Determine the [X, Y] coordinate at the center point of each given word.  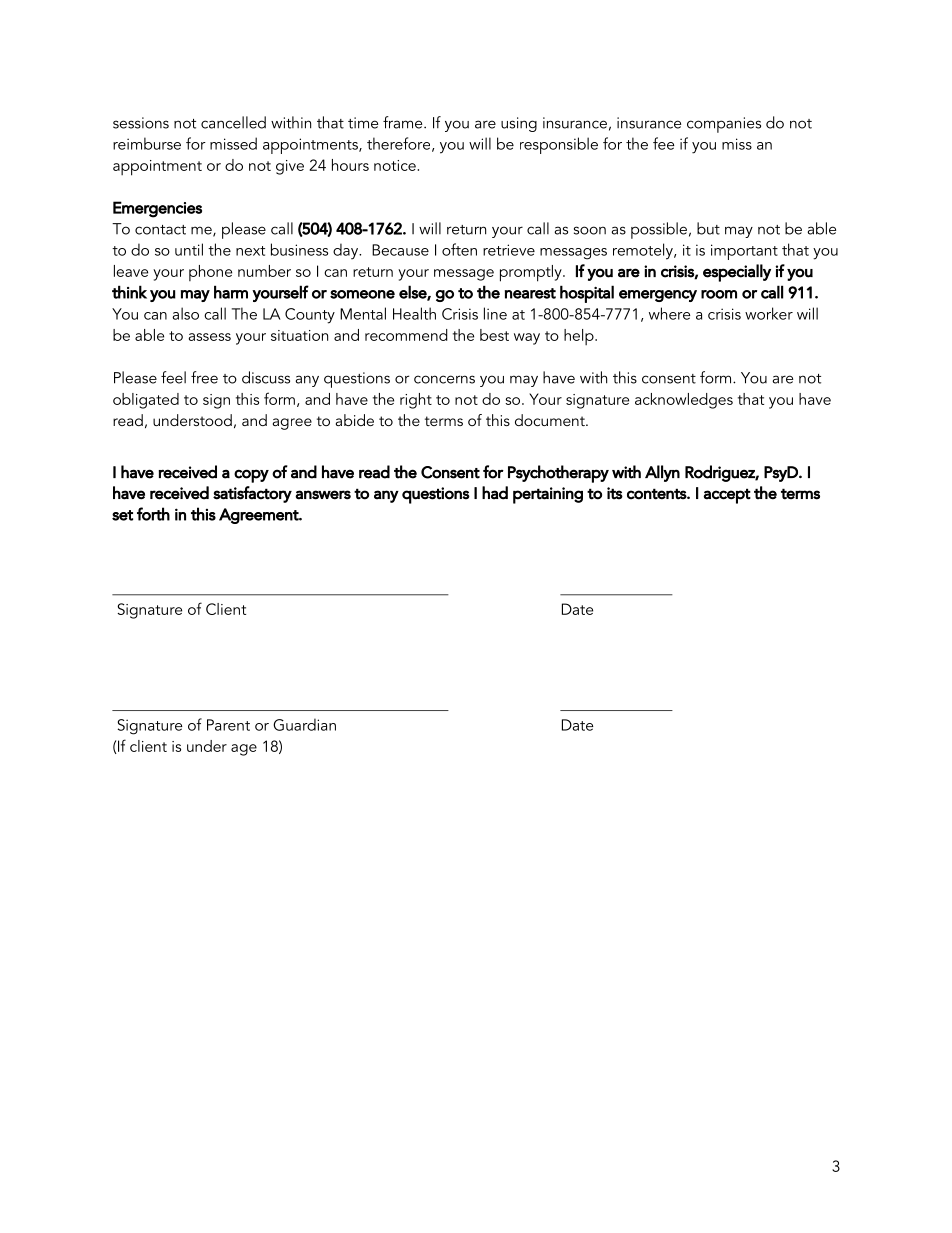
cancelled [233, 122]
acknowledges [684, 401]
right [416, 401]
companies [724, 125]
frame [404, 122]
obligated [146, 401]
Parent [228, 725]
